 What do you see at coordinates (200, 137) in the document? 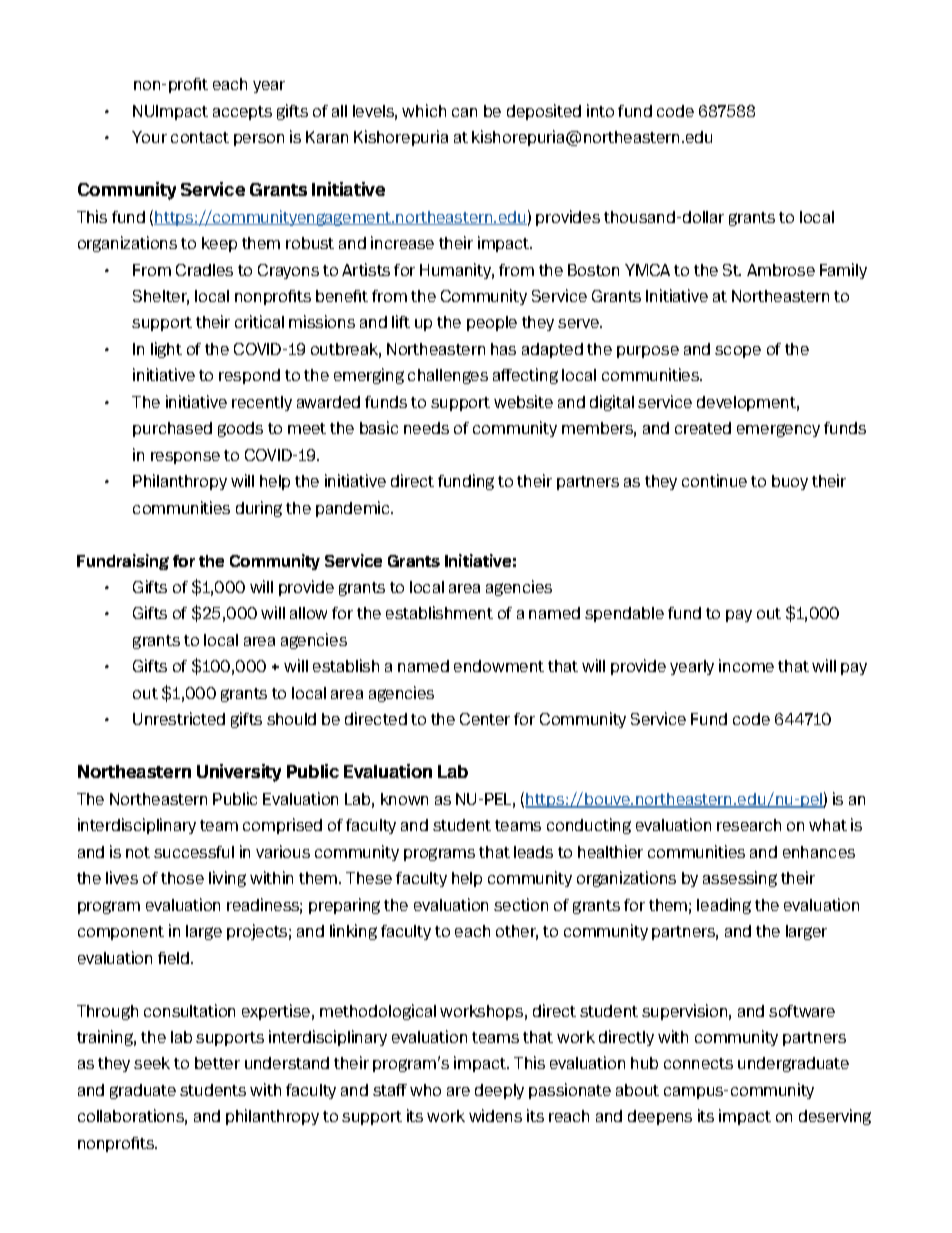
I see `contact` at bounding box center [200, 137].
